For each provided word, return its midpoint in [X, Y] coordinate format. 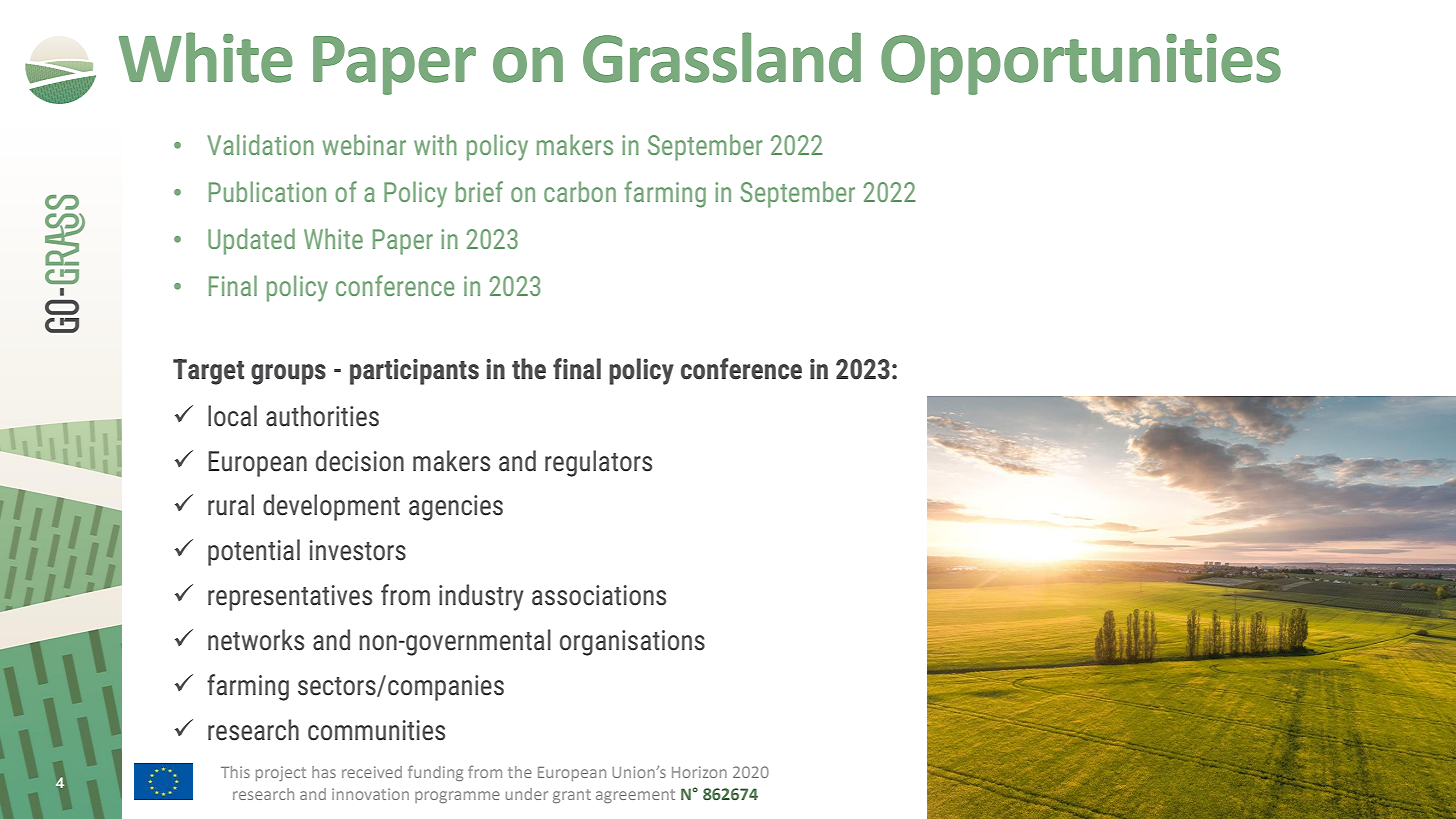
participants [414, 372]
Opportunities [1081, 64]
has [324, 772]
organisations [632, 643]
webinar [364, 144]
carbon [580, 191]
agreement [635, 796]
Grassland [722, 57]
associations [599, 595]
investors [358, 550]
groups [288, 374]
